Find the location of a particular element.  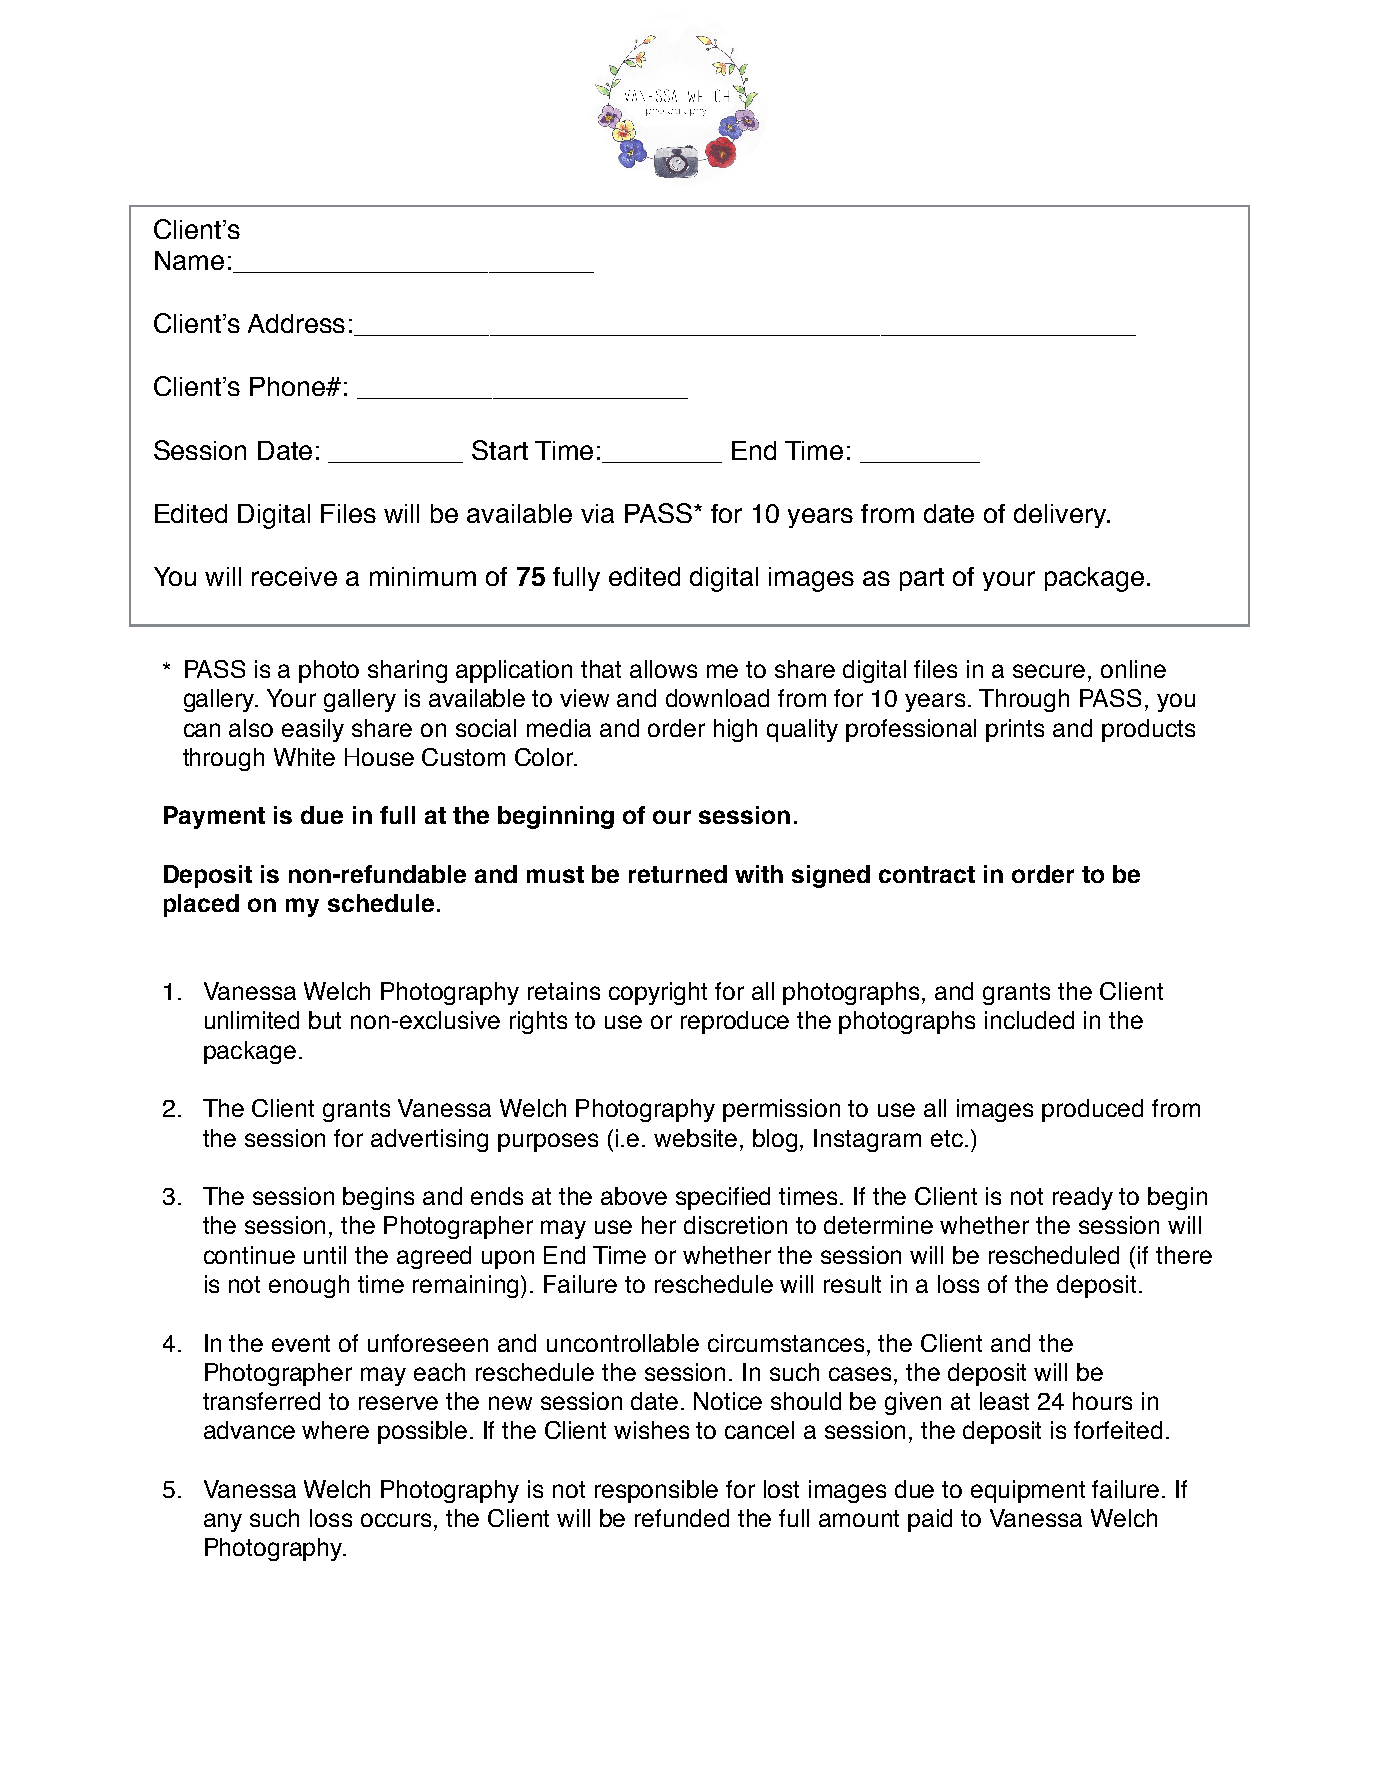

White is located at coordinates (304, 757).
